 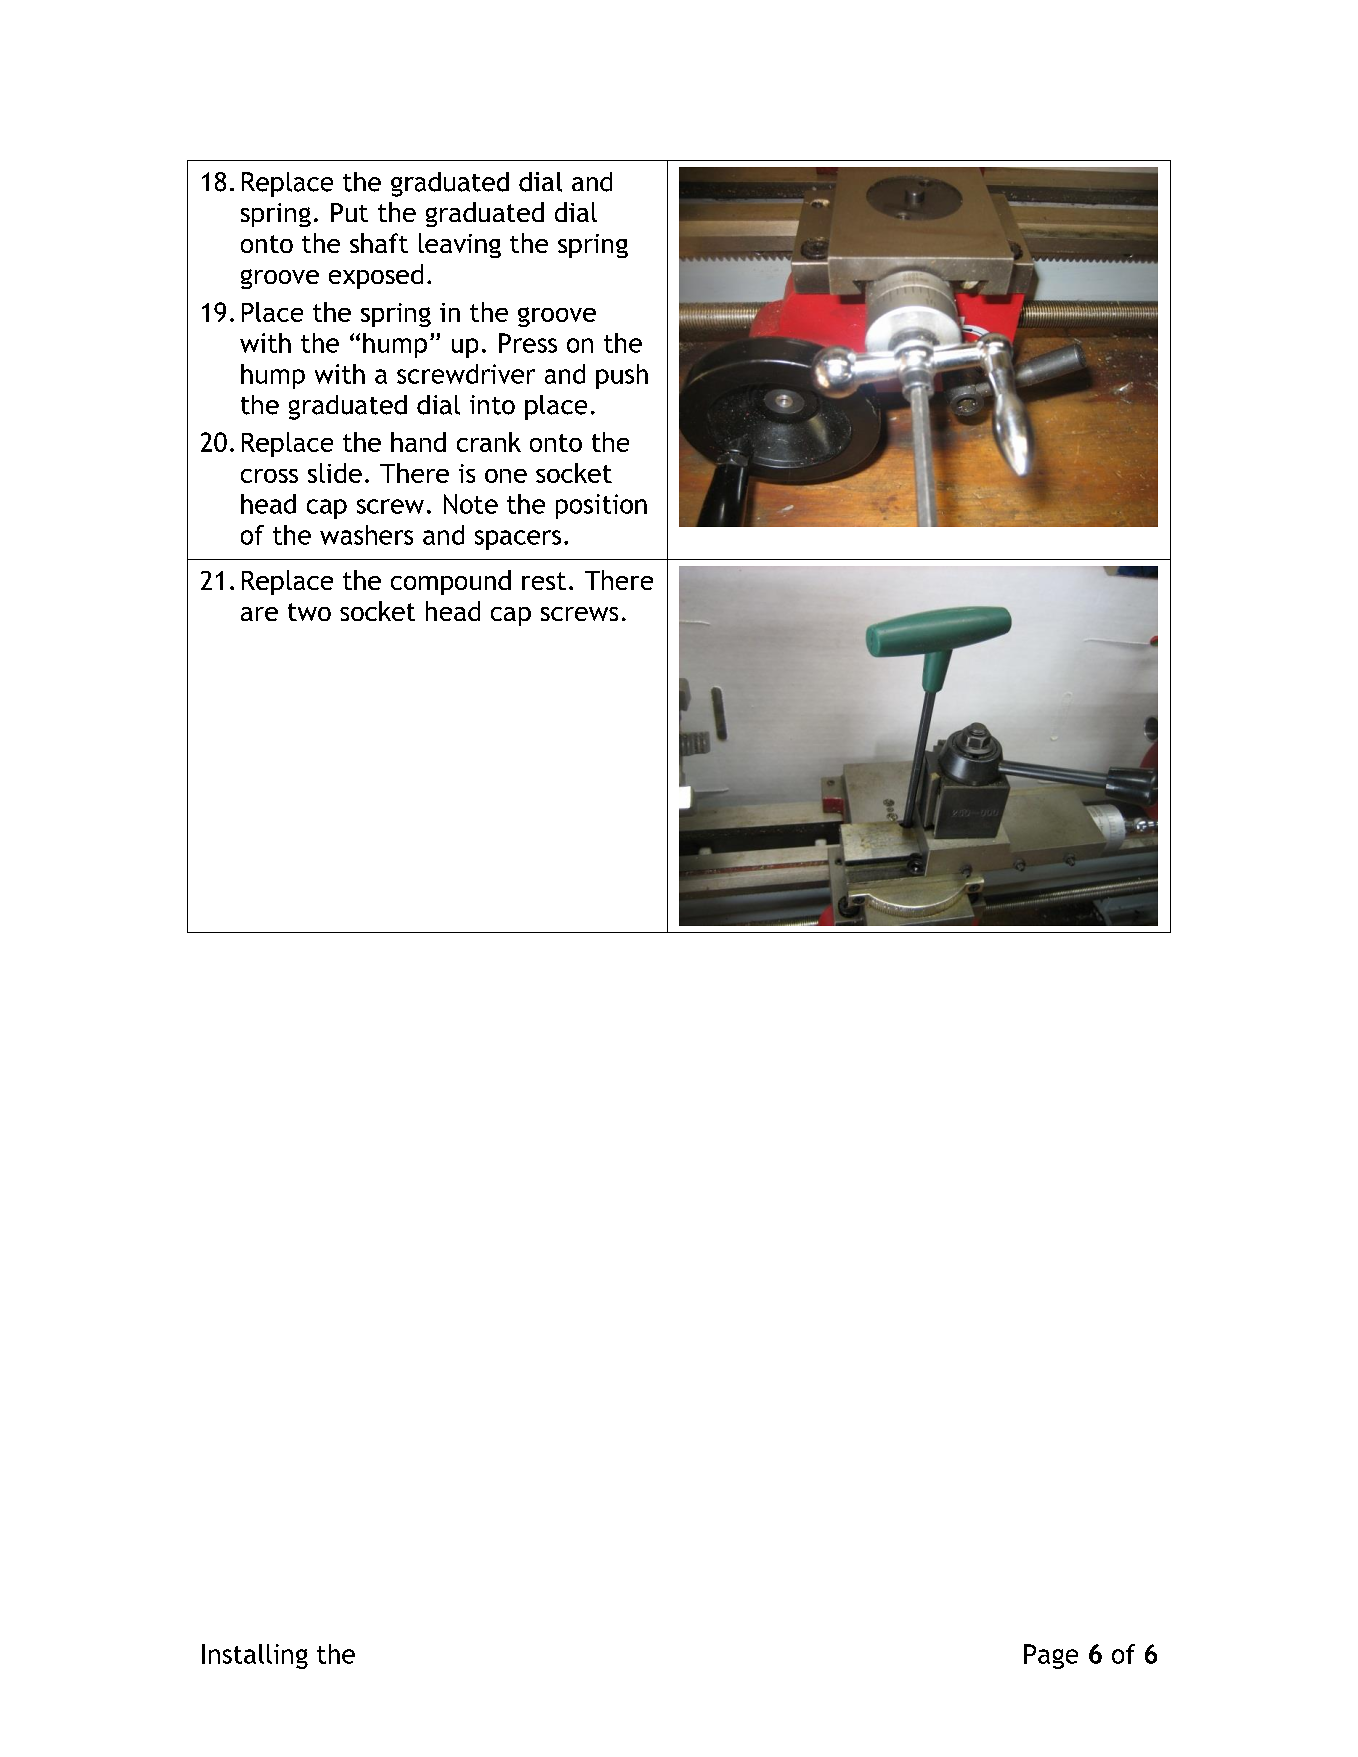 I want to click on shaft, so click(x=379, y=243).
